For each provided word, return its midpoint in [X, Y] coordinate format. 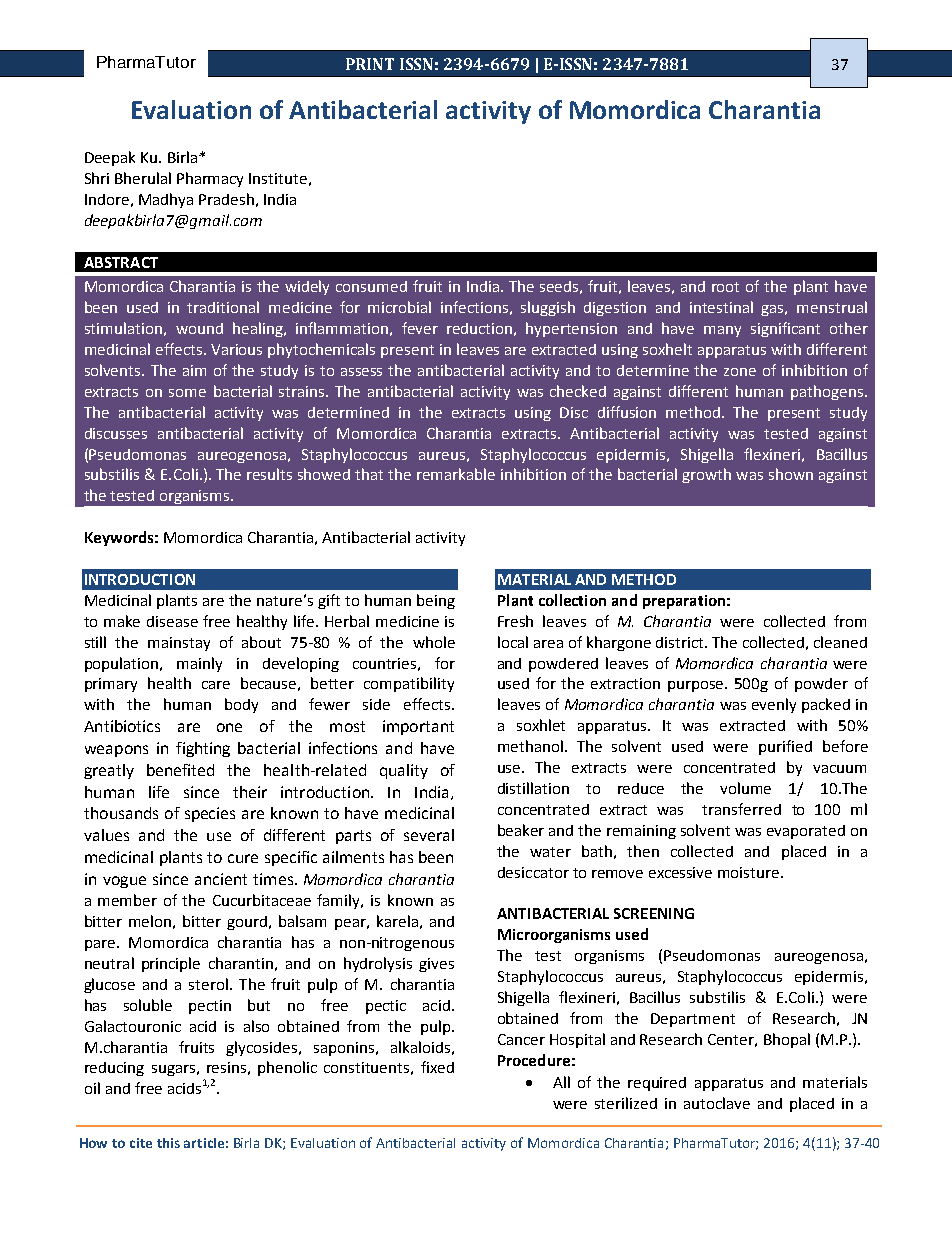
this [168, 1143]
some [187, 393]
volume [745, 788]
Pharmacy [210, 179]
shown [791, 474]
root [725, 287]
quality [404, 771]
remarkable [456, 474]
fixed [437, 1067]
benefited [180, 770]
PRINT [370, 64]
